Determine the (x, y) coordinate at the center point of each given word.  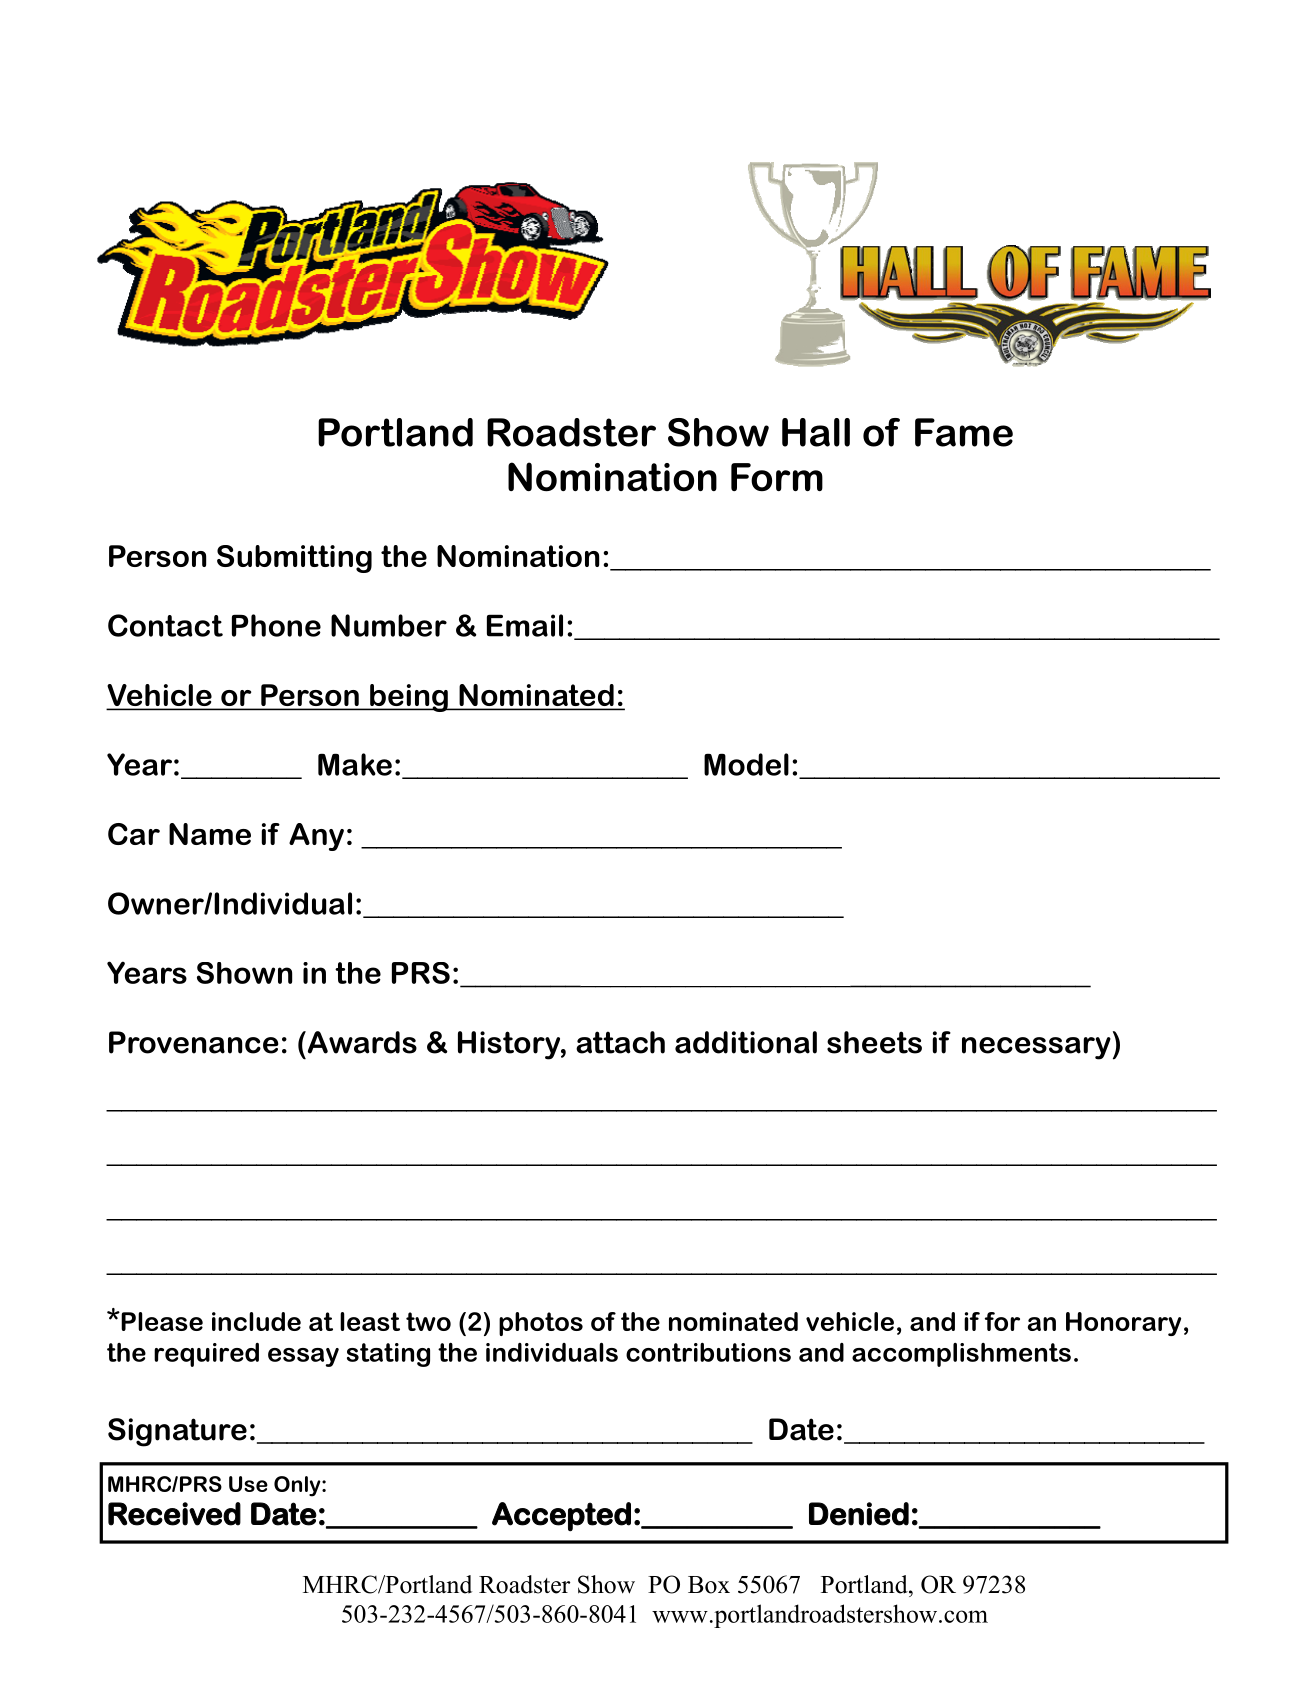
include (256, 1321)
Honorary (1123, 1324)
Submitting (294, 559)
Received (174, 1514)
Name (210, 834)
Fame (964, 432)
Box (709, 1585)
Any (316, 837)
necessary (1036, 1048)
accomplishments (961, 1355)
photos (541, 1324)
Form (777, 477)
